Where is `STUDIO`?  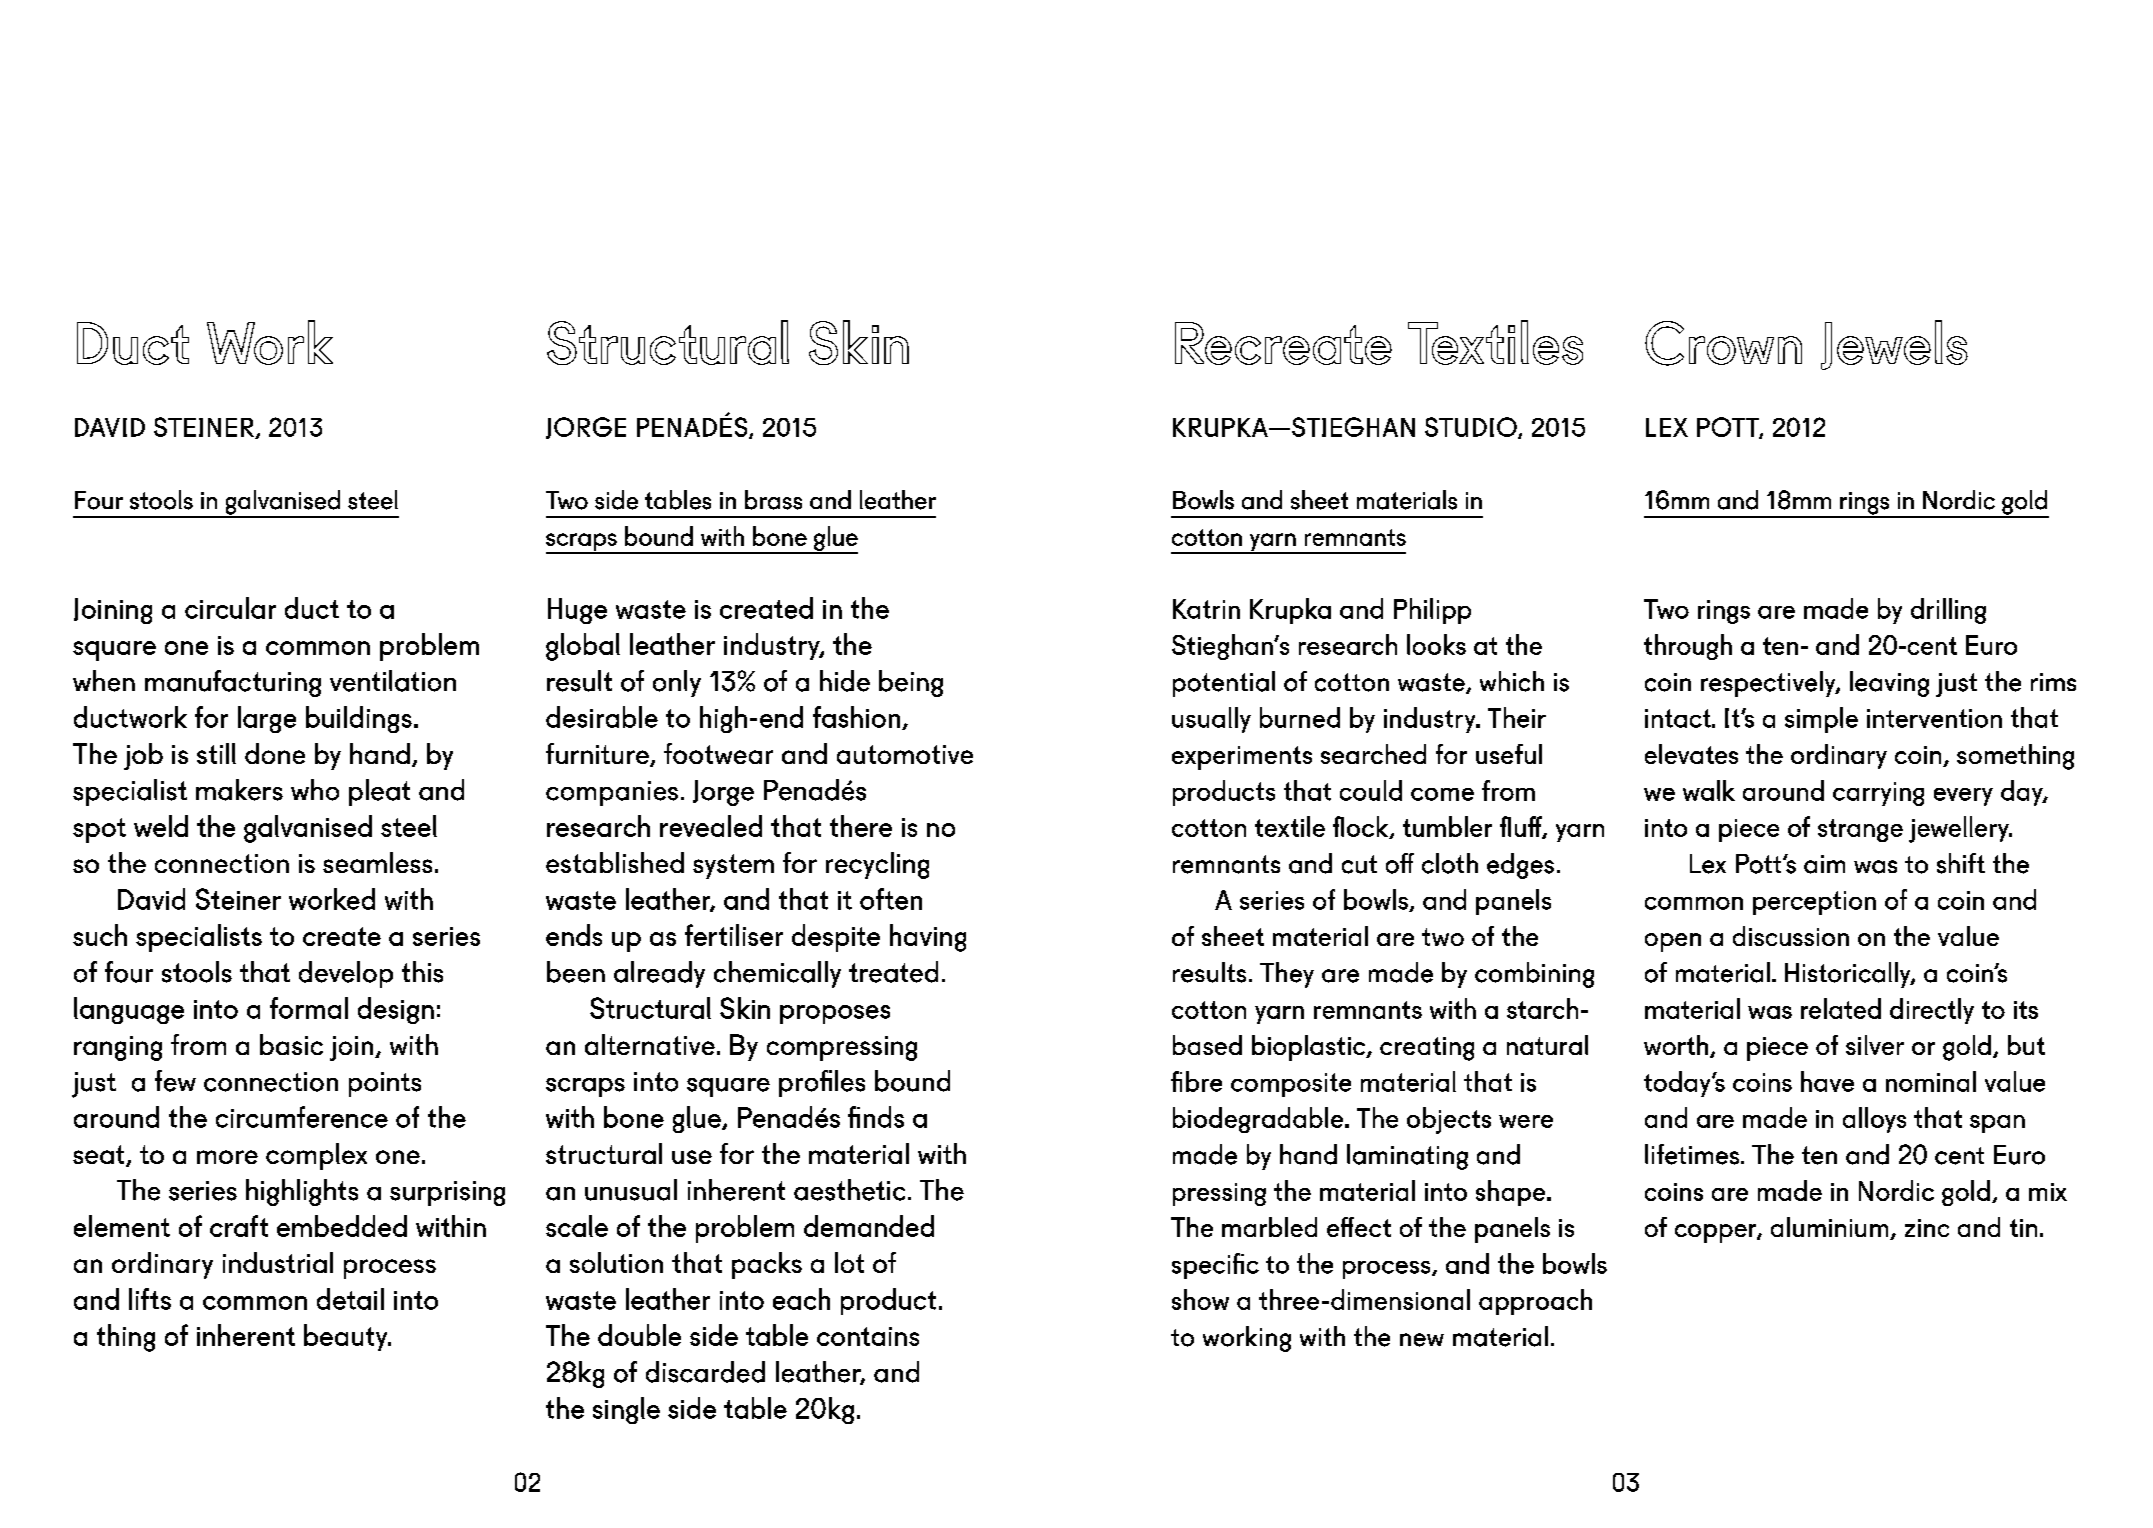
STUDIO is located at coordinates (1472, 428).
